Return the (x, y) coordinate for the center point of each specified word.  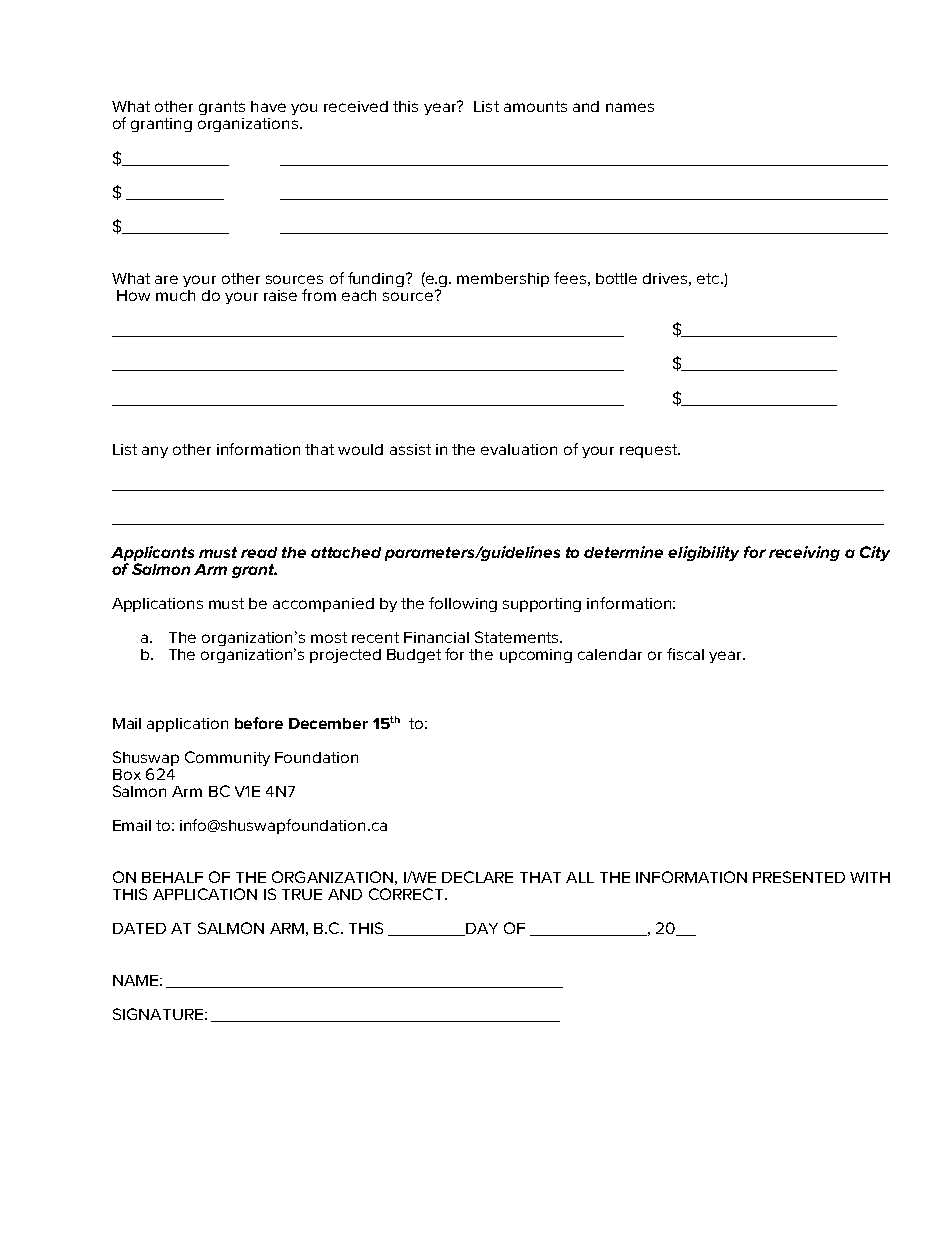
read (259, 552)
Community (227, 758)
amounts (535, 106)
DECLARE (477, 877)
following (463, 604)
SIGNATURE (158, 1014)
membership (503, 280)
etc (709, 278)
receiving (804, 553)
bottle (616, 278)
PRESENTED (799, 877)
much (175, 295)
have (268, 106)
